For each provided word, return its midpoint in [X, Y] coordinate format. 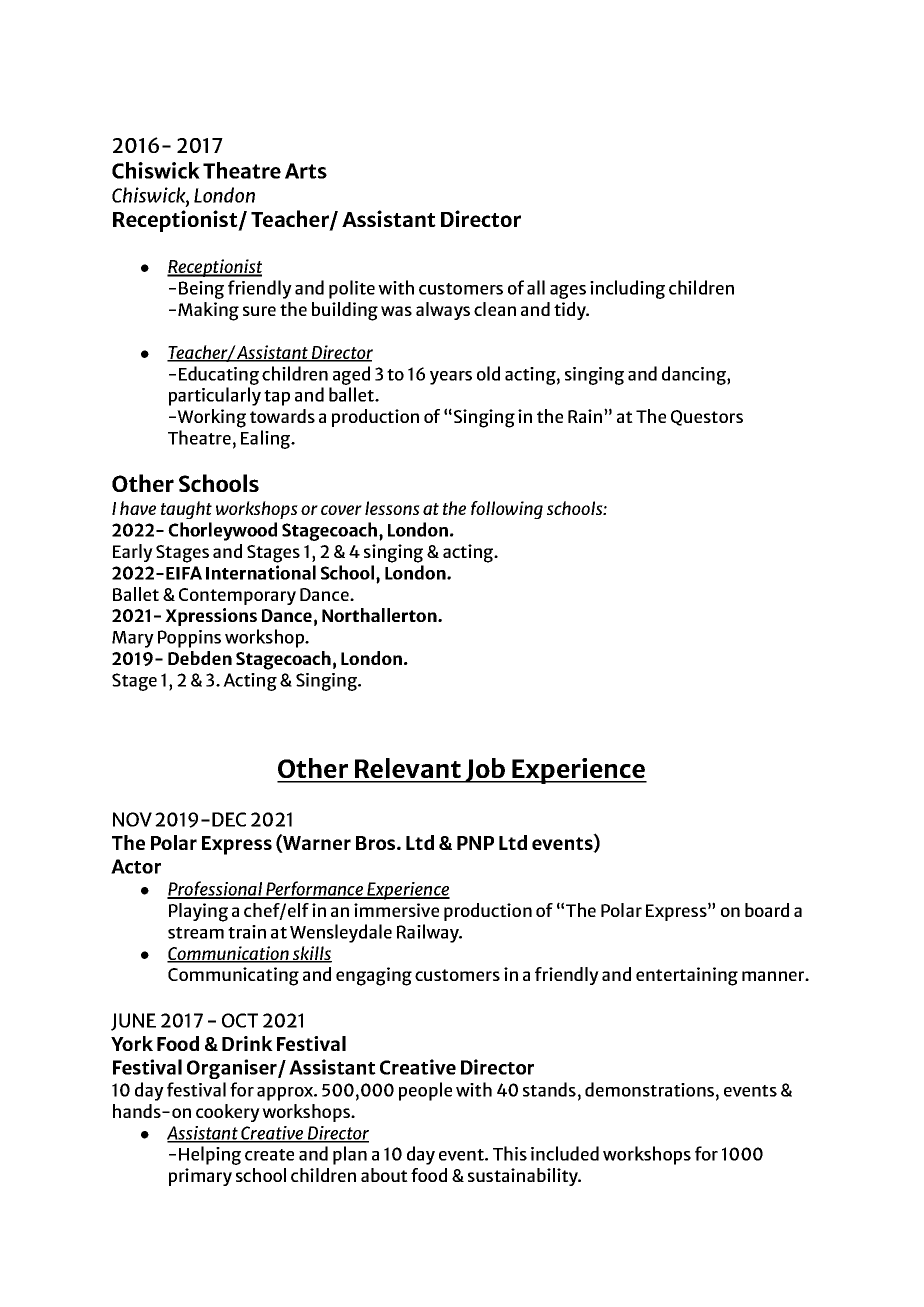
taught [186, 510]
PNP [475, 843]
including [627, 289]
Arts [306, 171]
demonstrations [649, 1089]
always [443, 311]
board [767, 910]
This [510, 1153]
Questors [707, 418]
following [507, 510]
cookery [228, 1113]
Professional [215, 889]
